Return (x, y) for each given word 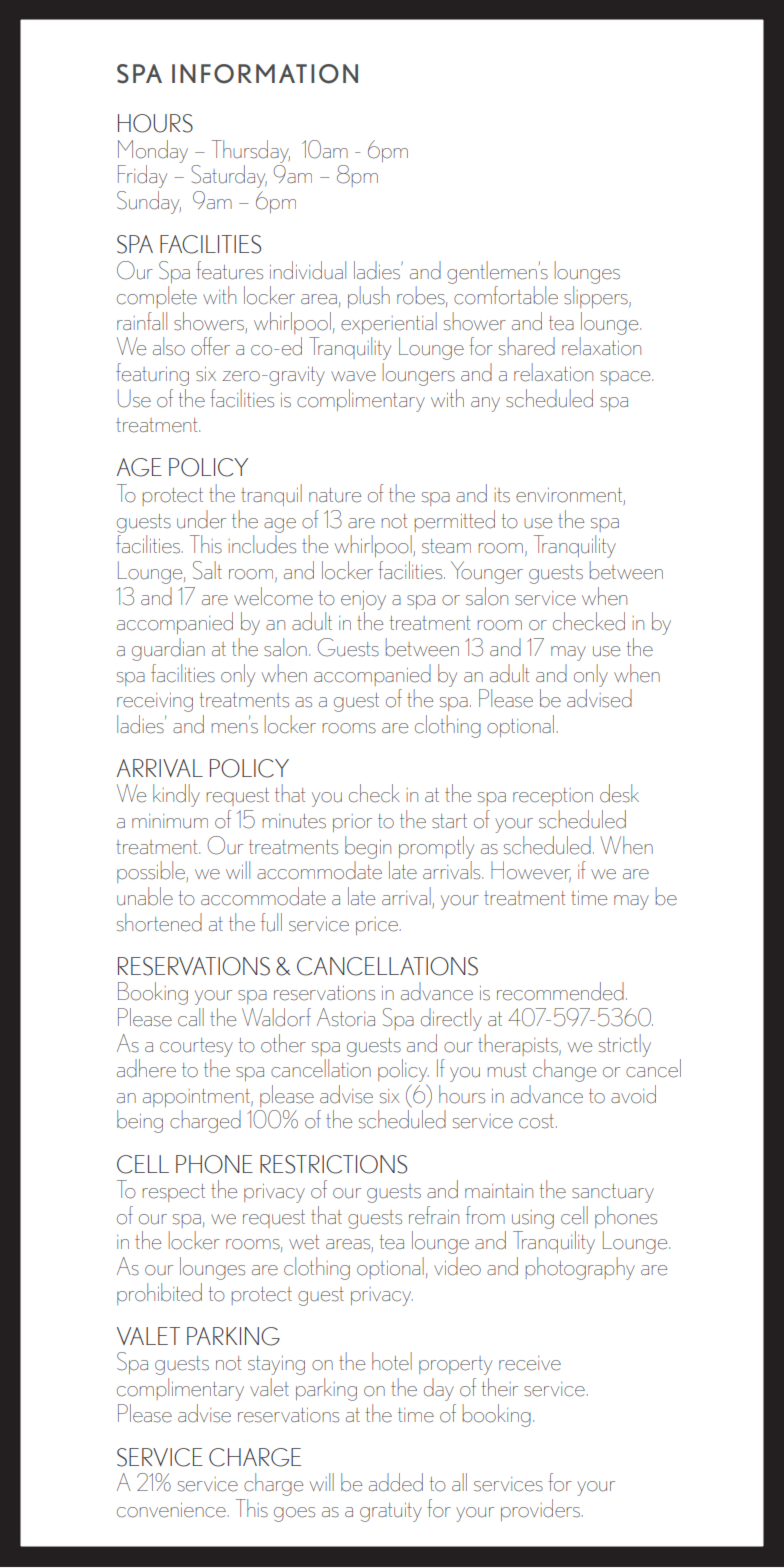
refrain (434, 1215)
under (201, 519)
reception (553, 797)
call (191, 1017)
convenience (172, 1510)
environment (570, 496)
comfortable (506, 295)
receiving (155, 702)
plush (369, 297)
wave (353, 376)
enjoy (363, 600)
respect (173, 1193)
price (378, 926)
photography (580, 1268)
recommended (560, 991)
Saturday (229, 176)
